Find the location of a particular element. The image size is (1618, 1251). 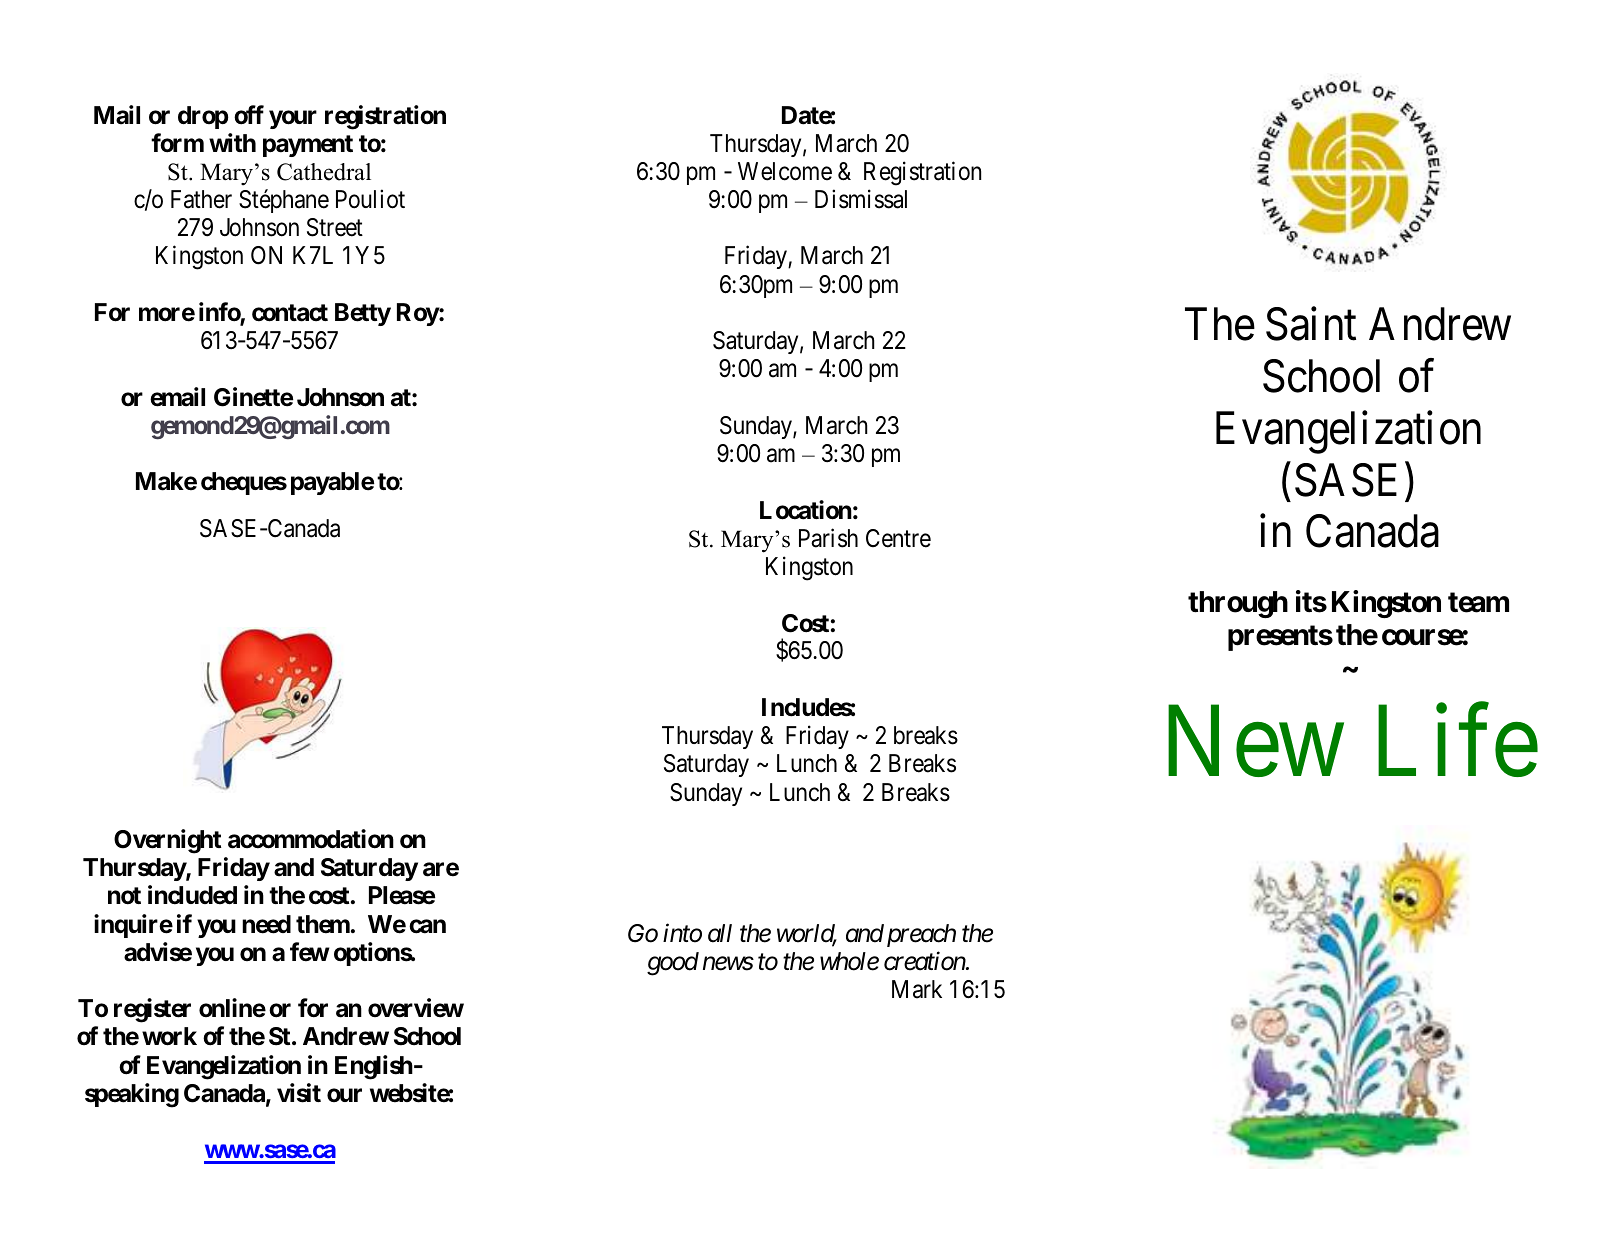

payment is located at coordinates (308, 146).
